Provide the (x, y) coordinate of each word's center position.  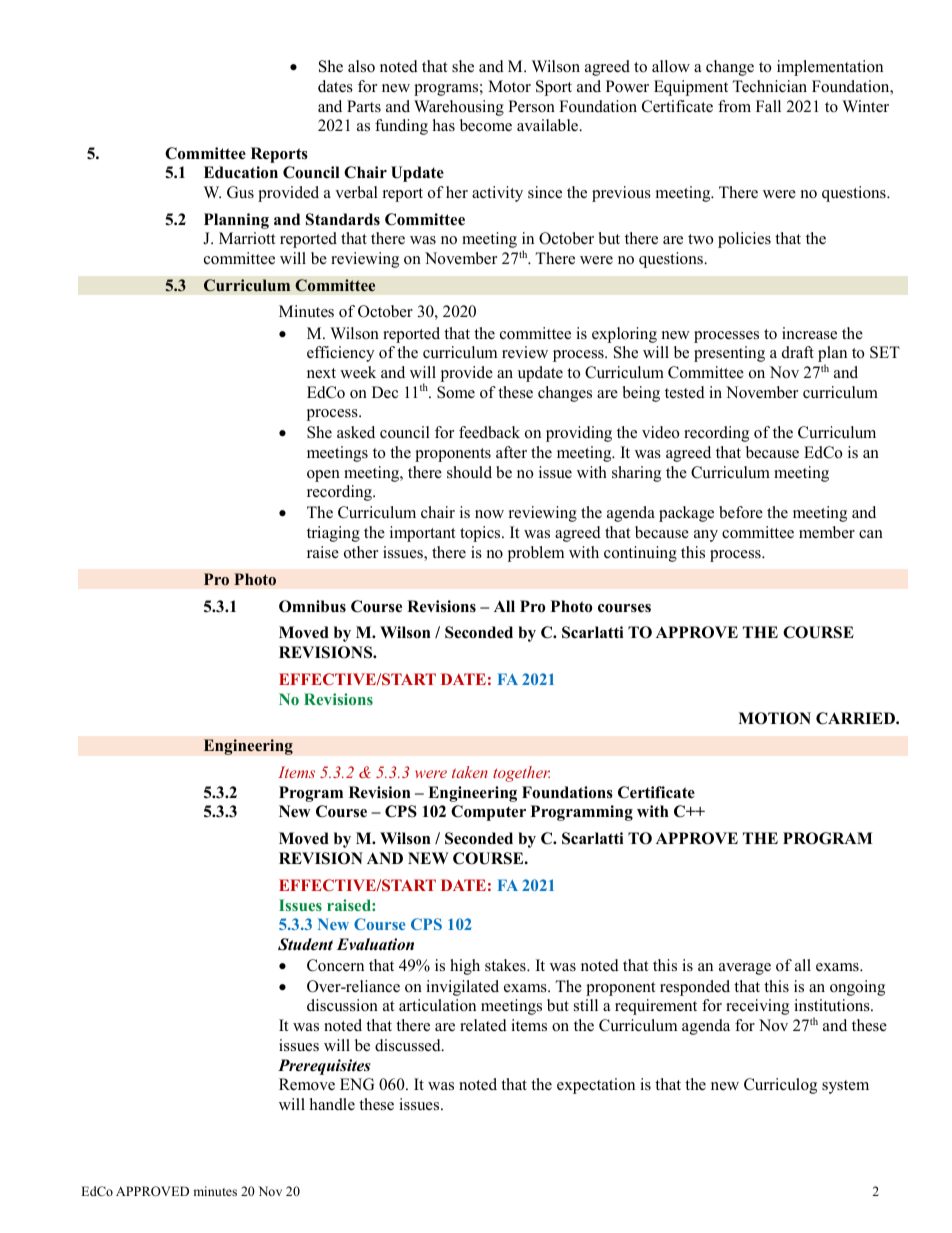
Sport (554, 88)
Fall (768, 106)
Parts (364, 106)
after (511, 452)
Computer (488, 813)
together (521, 774)
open (323, 476)
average (745, 969)
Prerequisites (324, 1067)
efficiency (340, 354)
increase (809, 333)
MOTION (774, 718)
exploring (624, 335)
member (827, 532)
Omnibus (312, 606)
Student (305, 944)
